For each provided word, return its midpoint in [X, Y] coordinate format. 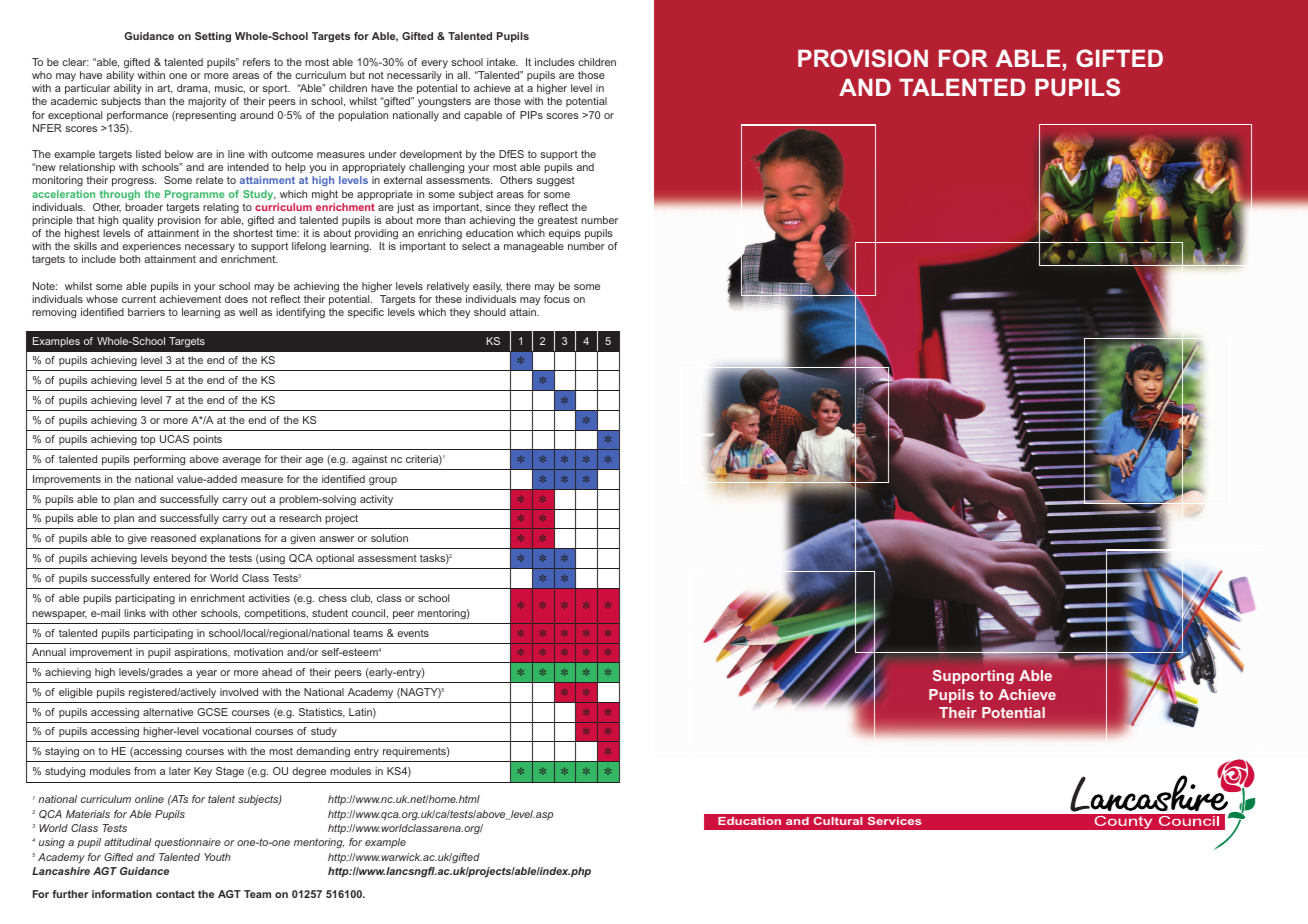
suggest [555, 182]
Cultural [838, 821]
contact [175, 894]
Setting [213, 37]
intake [502, 62]
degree [309, 772]
